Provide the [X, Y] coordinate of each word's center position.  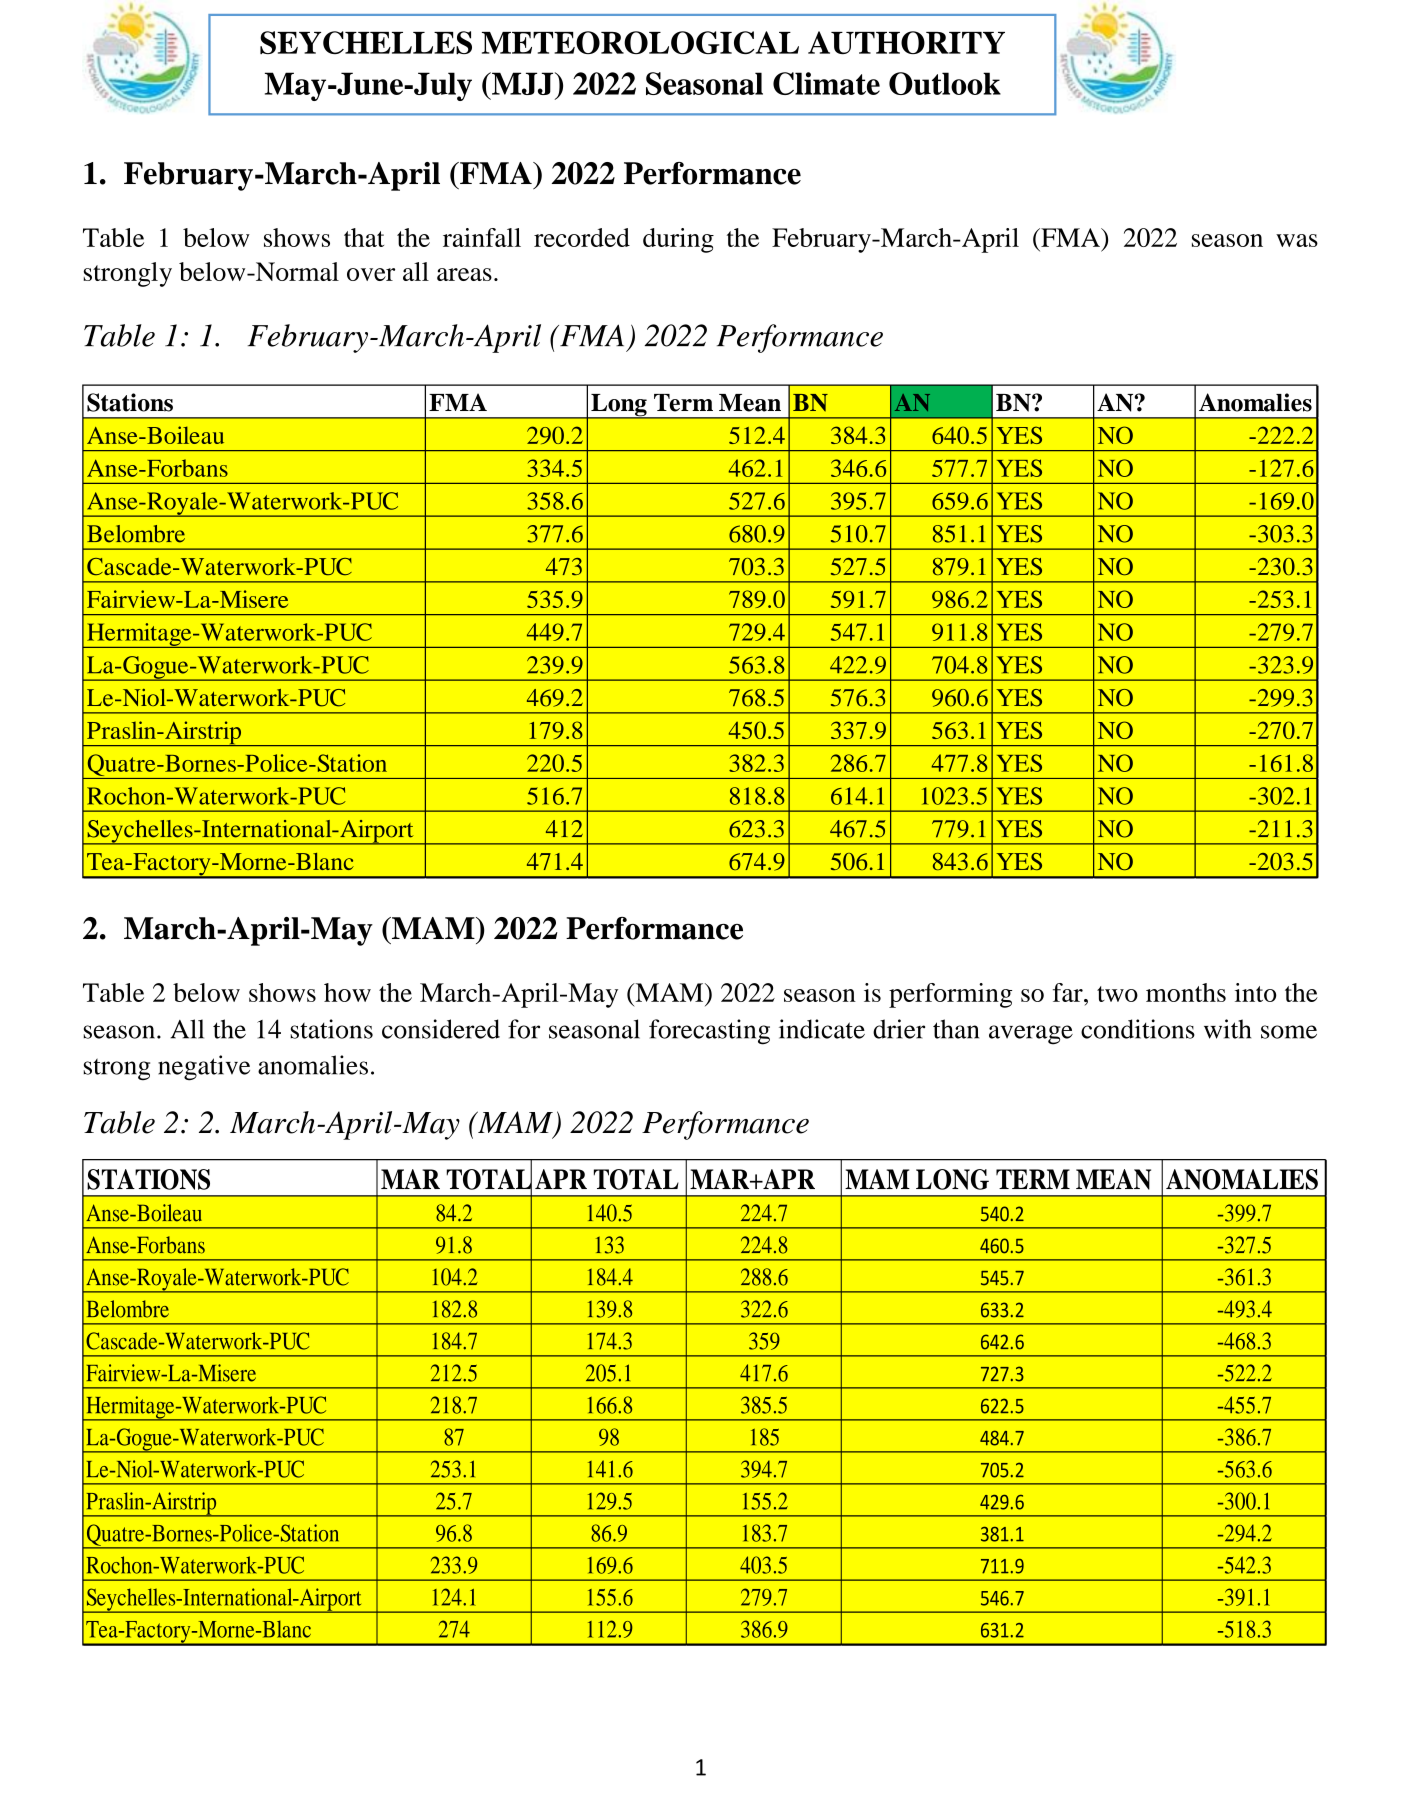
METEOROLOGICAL [640, 42]
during [678, 240]
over [371, 274]
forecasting [709, 1032]
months [1186, 992]
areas [464, 274]
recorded [582, 237]
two [1117, 994]
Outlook [945, 83]
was [1297, 240]
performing [950, 995]
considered [441, 1029]
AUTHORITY [906, 42]
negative [204, 1068]
